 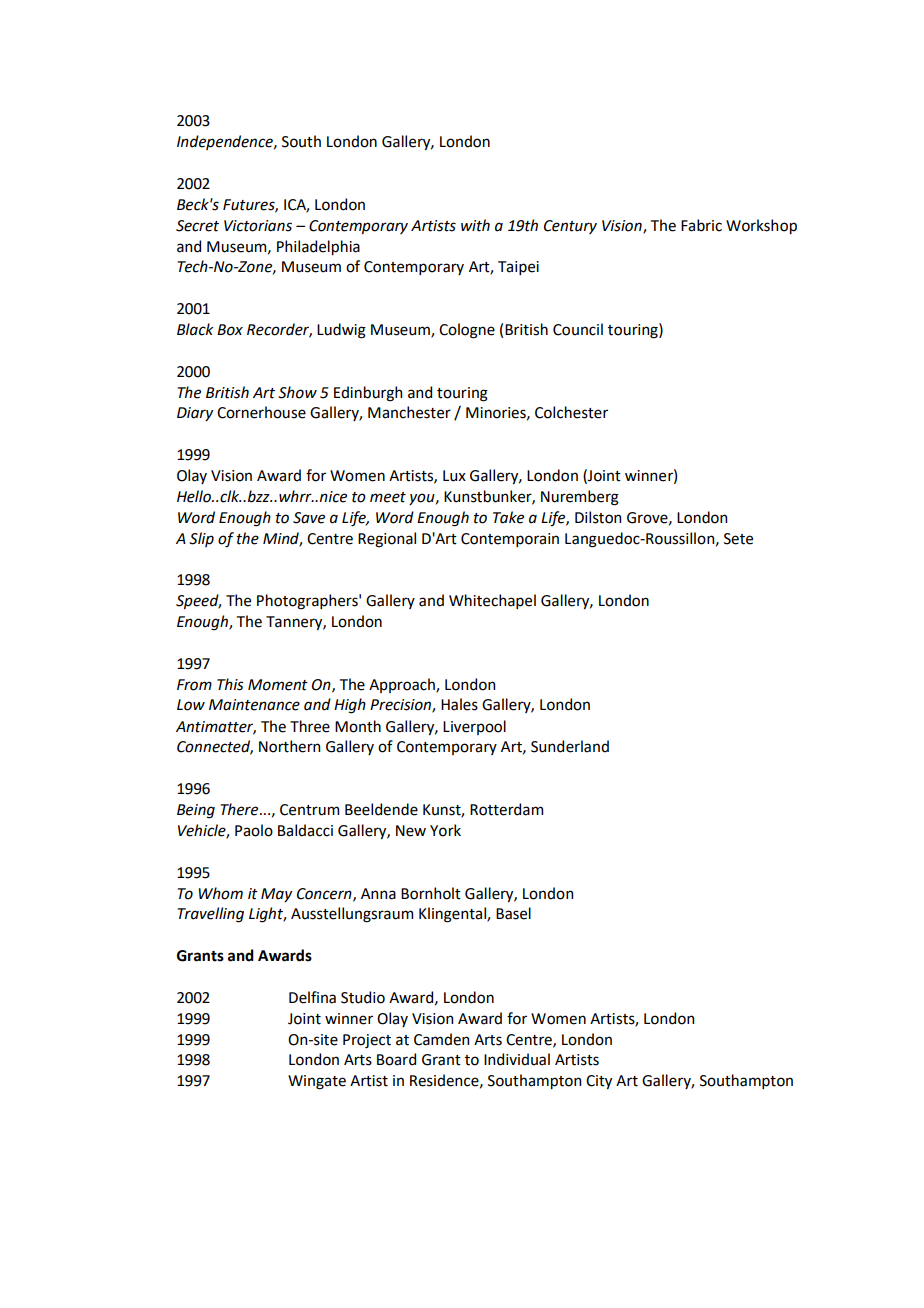 What do you see at coordinates (570, 746) in the screenshot?
I see `Sunderland` at bounding box center [570, 746].
